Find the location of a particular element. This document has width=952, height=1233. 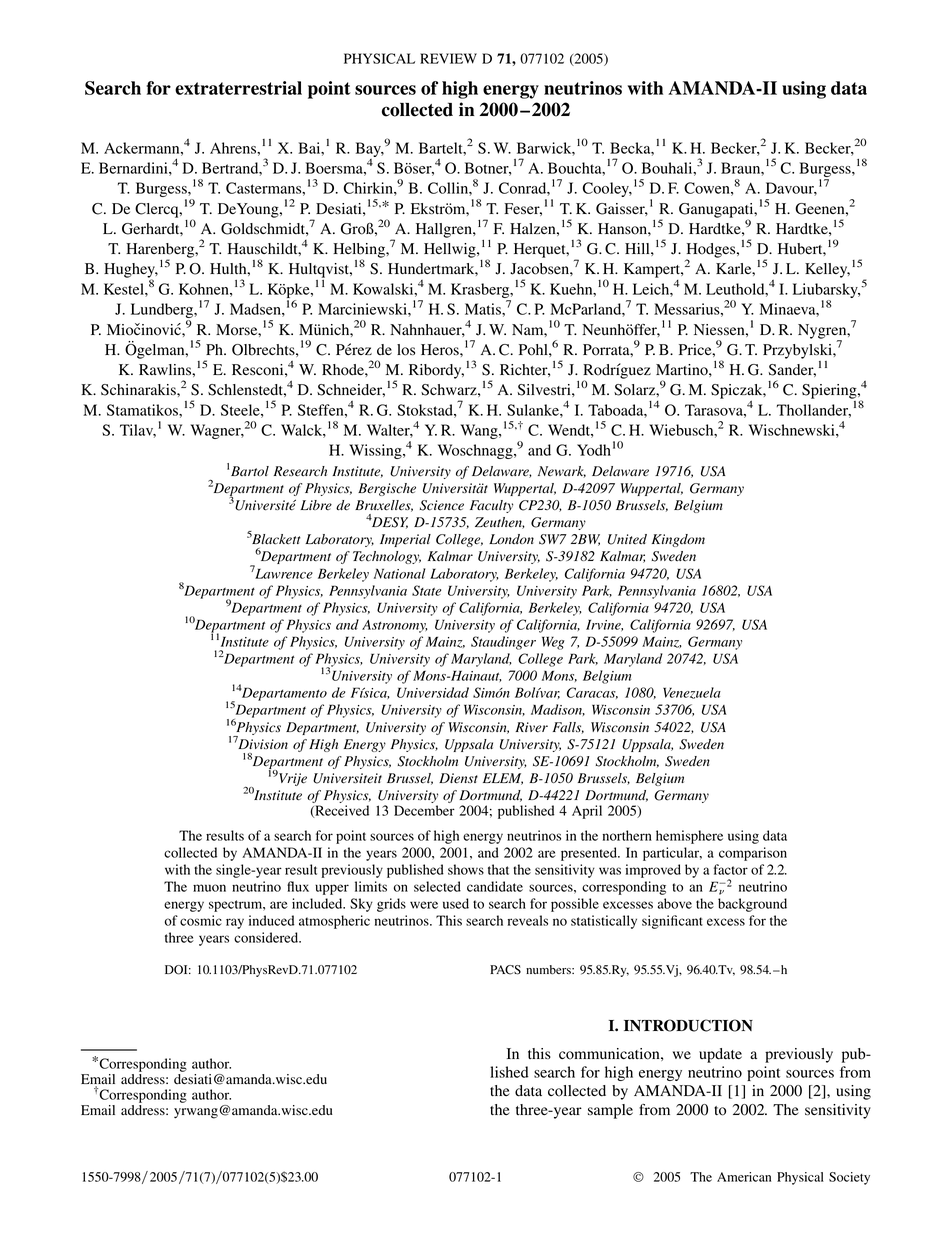

comparison is located at coordinates (753, 854).
